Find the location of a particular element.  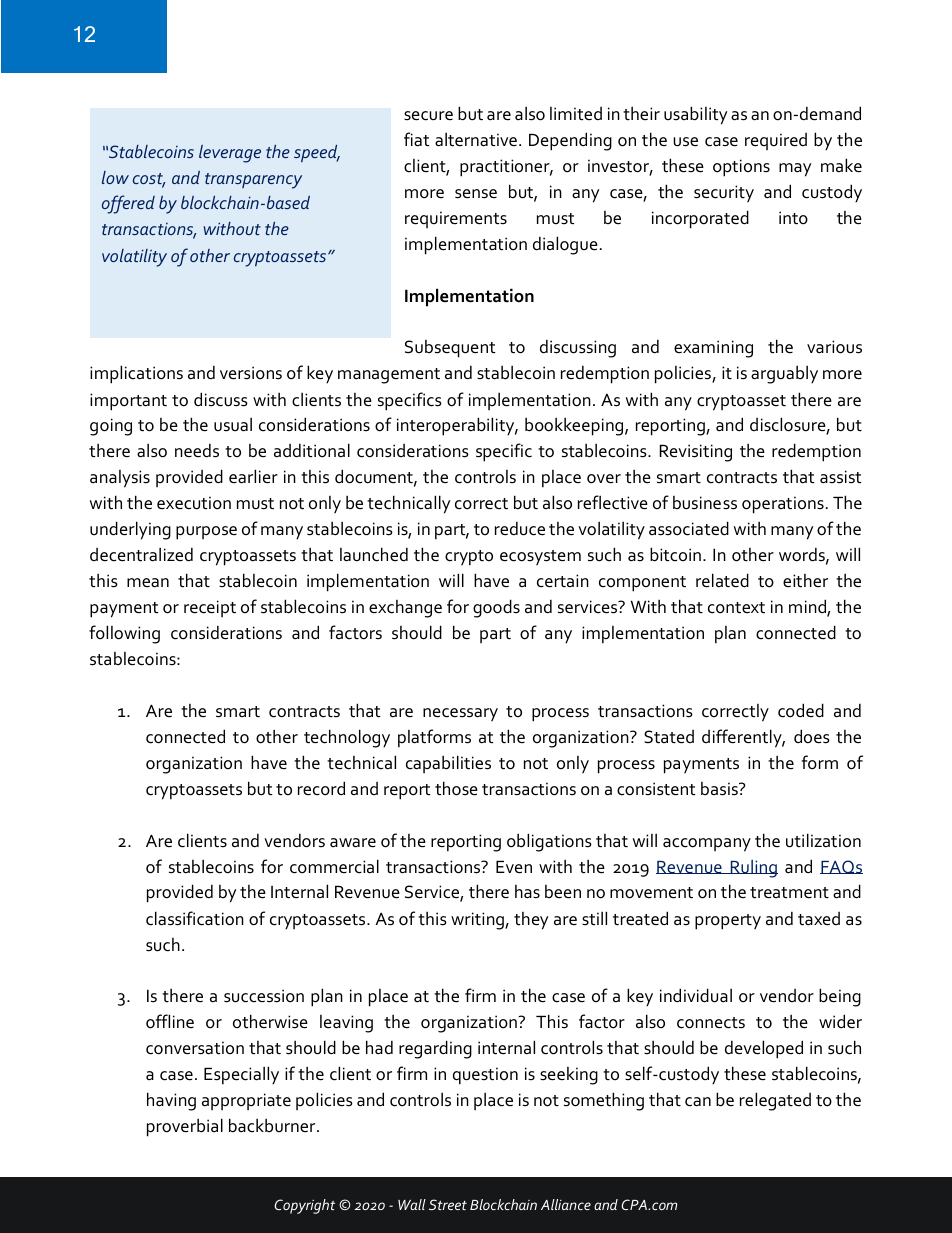

leverage is located at coordinates (230, 154).
